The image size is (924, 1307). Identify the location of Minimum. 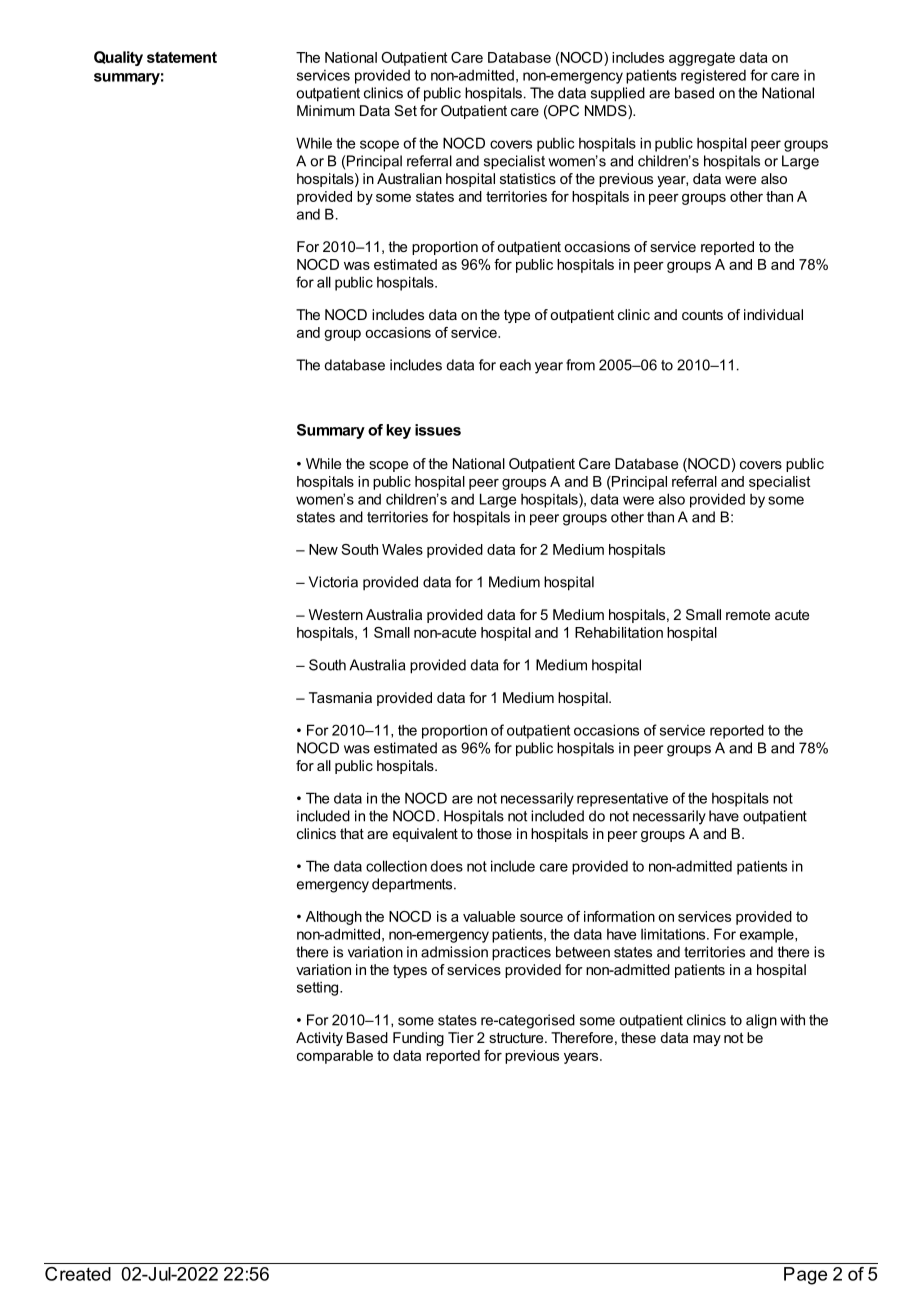
(326, 110).
